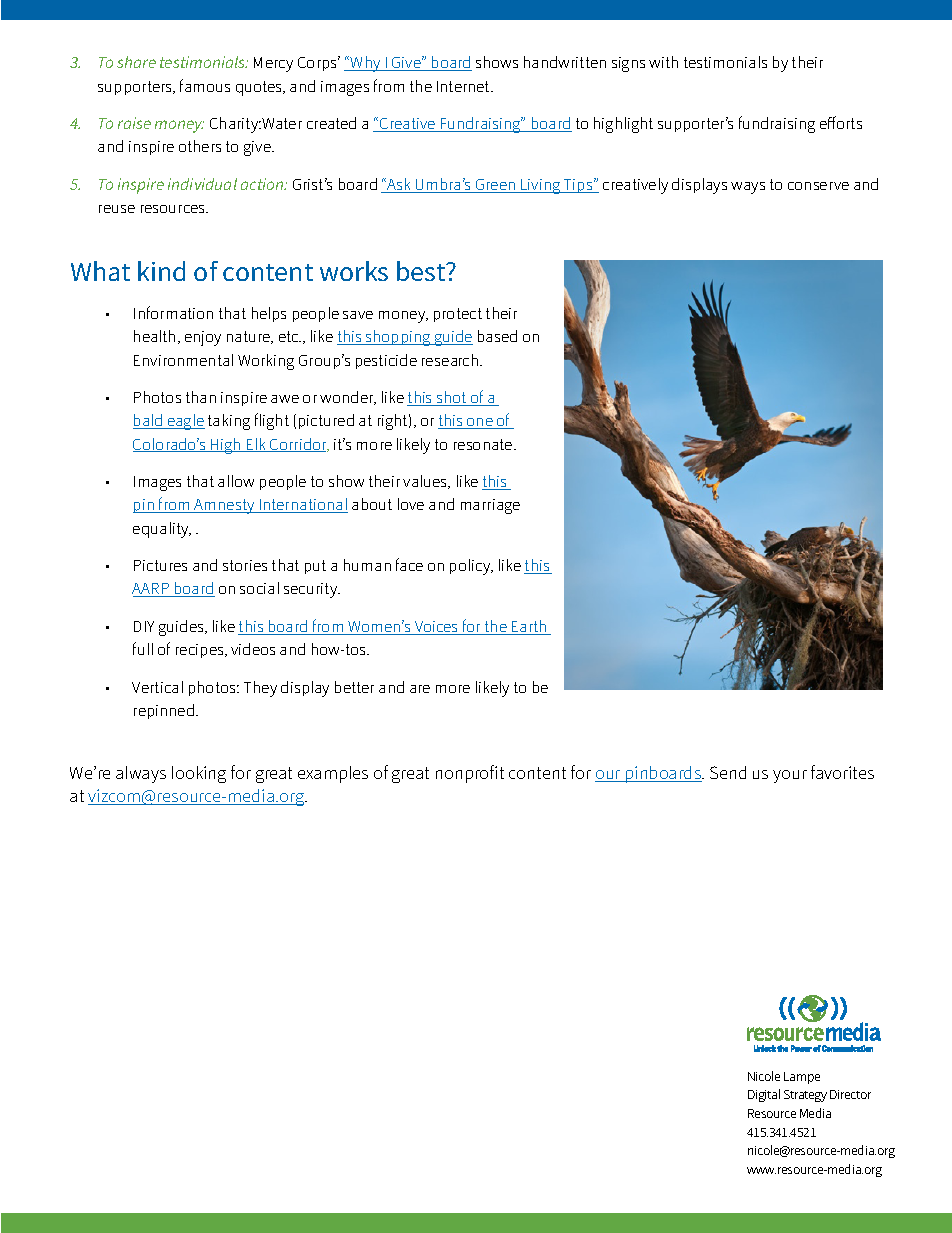 This document has width=952, height=1233. I want to click on looking, so click(199, 774).
